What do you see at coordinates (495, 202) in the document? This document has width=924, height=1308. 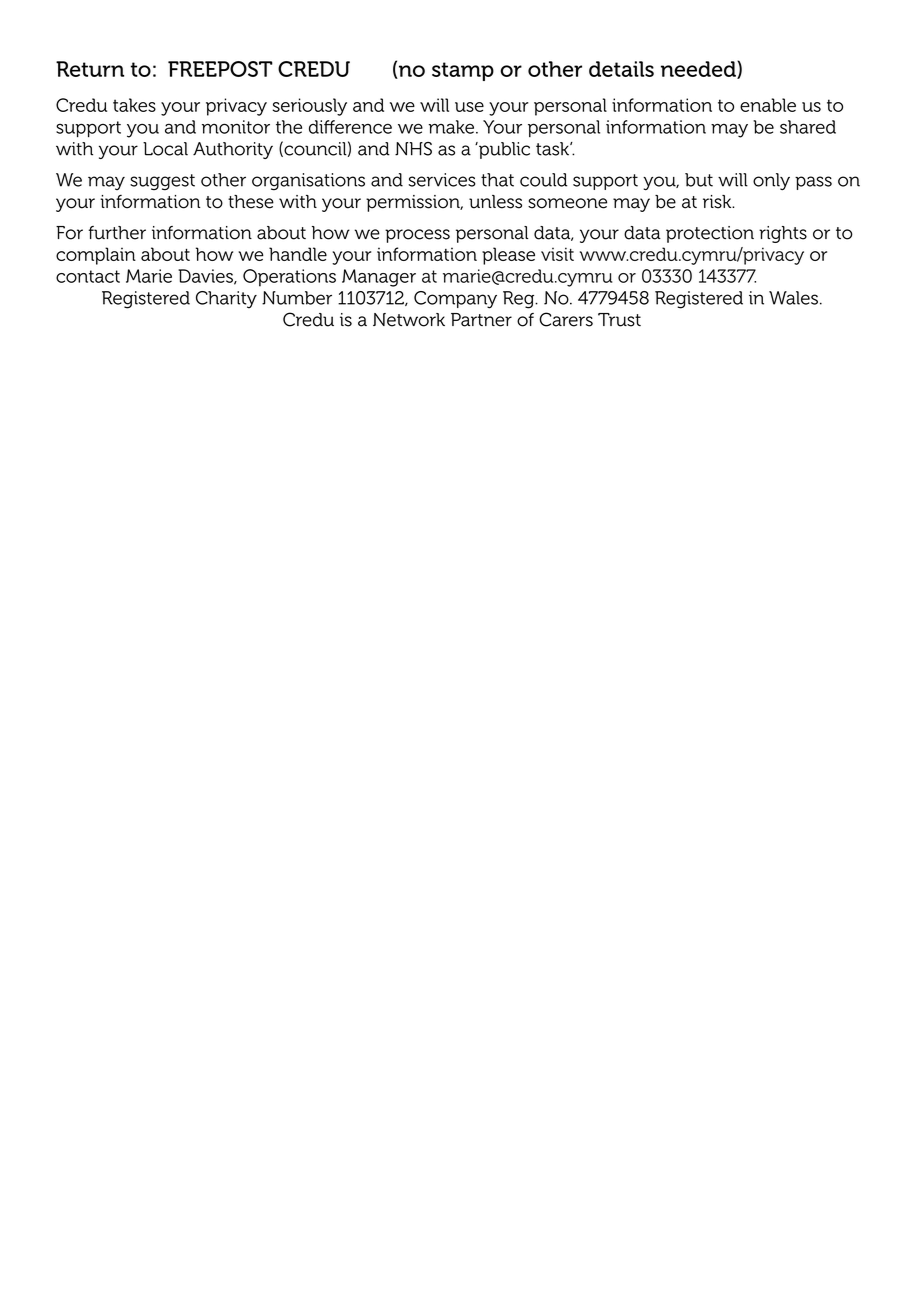 I see `unless` at bounding box center [495, 202].
